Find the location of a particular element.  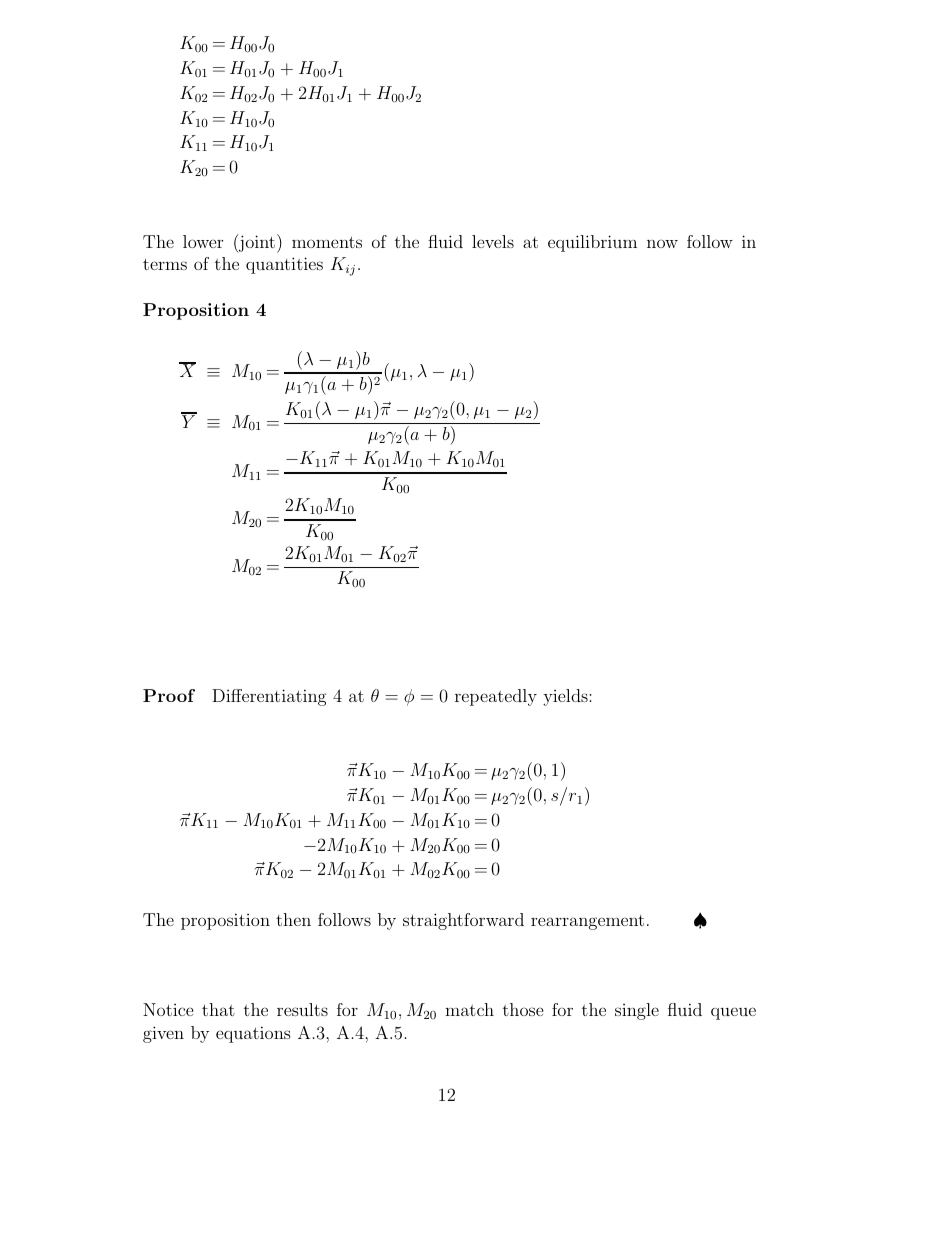

quantities is located at coordinates (284, 265).
